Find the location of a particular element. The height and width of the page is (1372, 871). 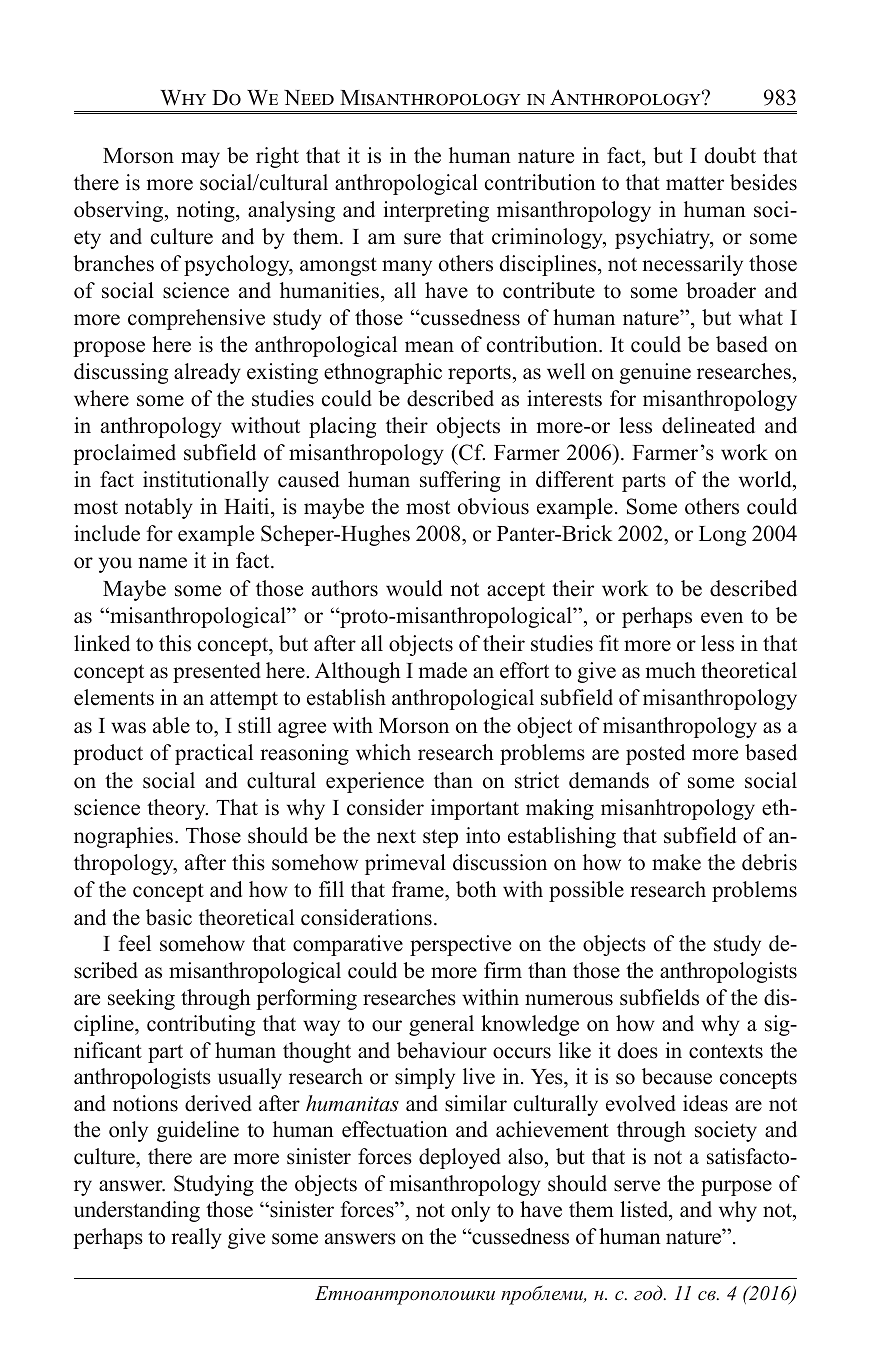

made is located at coordinates (443, 670).
